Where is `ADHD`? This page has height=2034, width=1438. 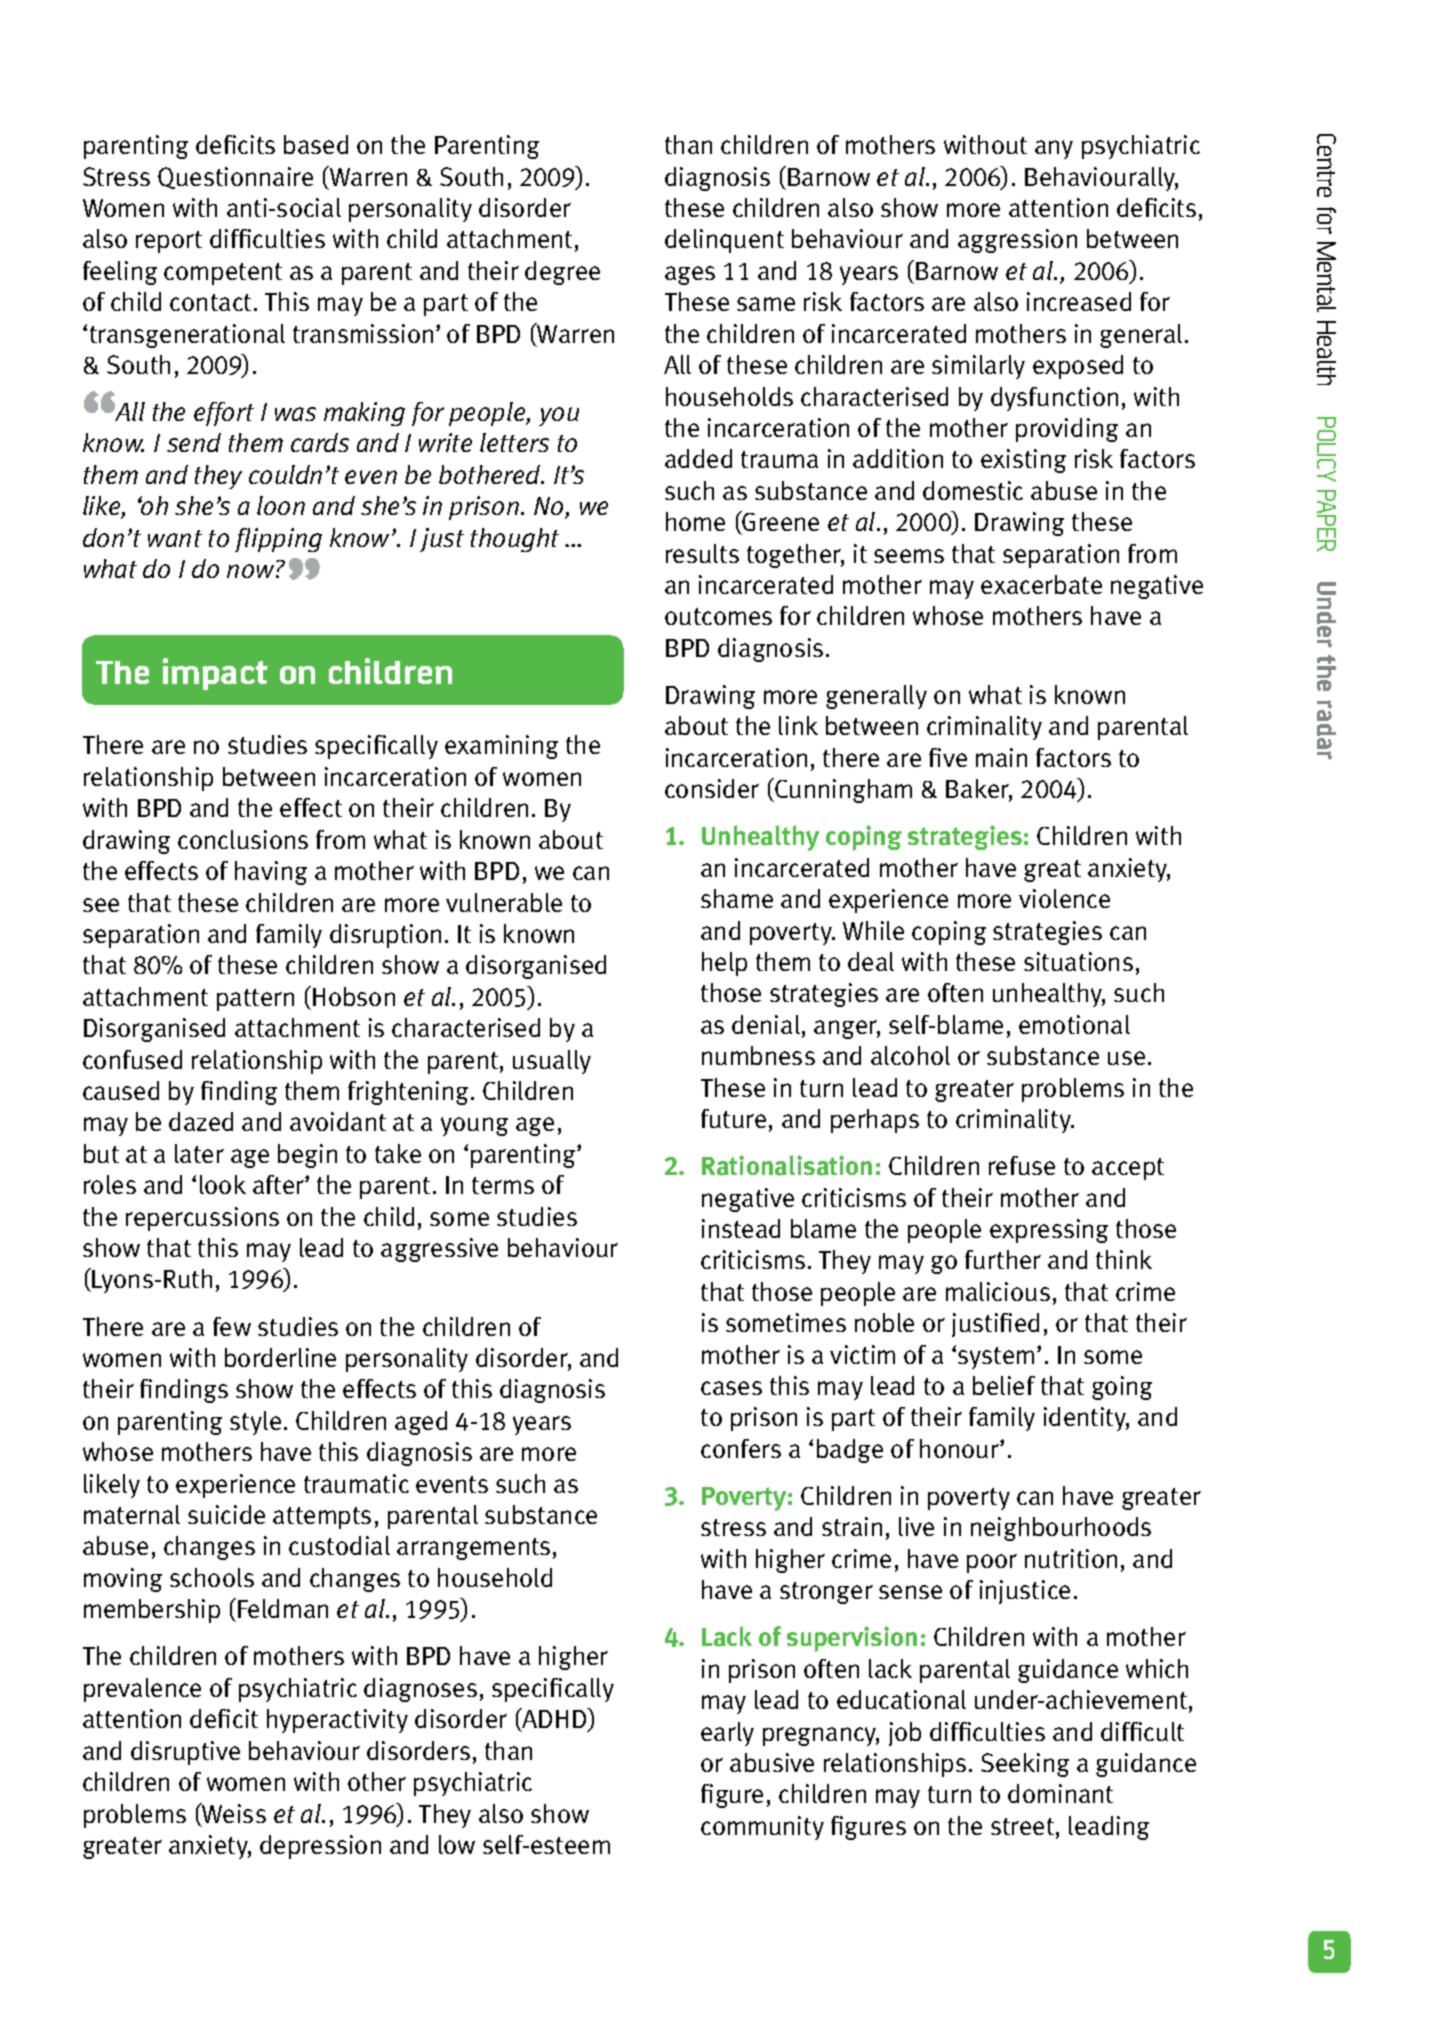 ADHD is located at coordinates (554, 1719).
